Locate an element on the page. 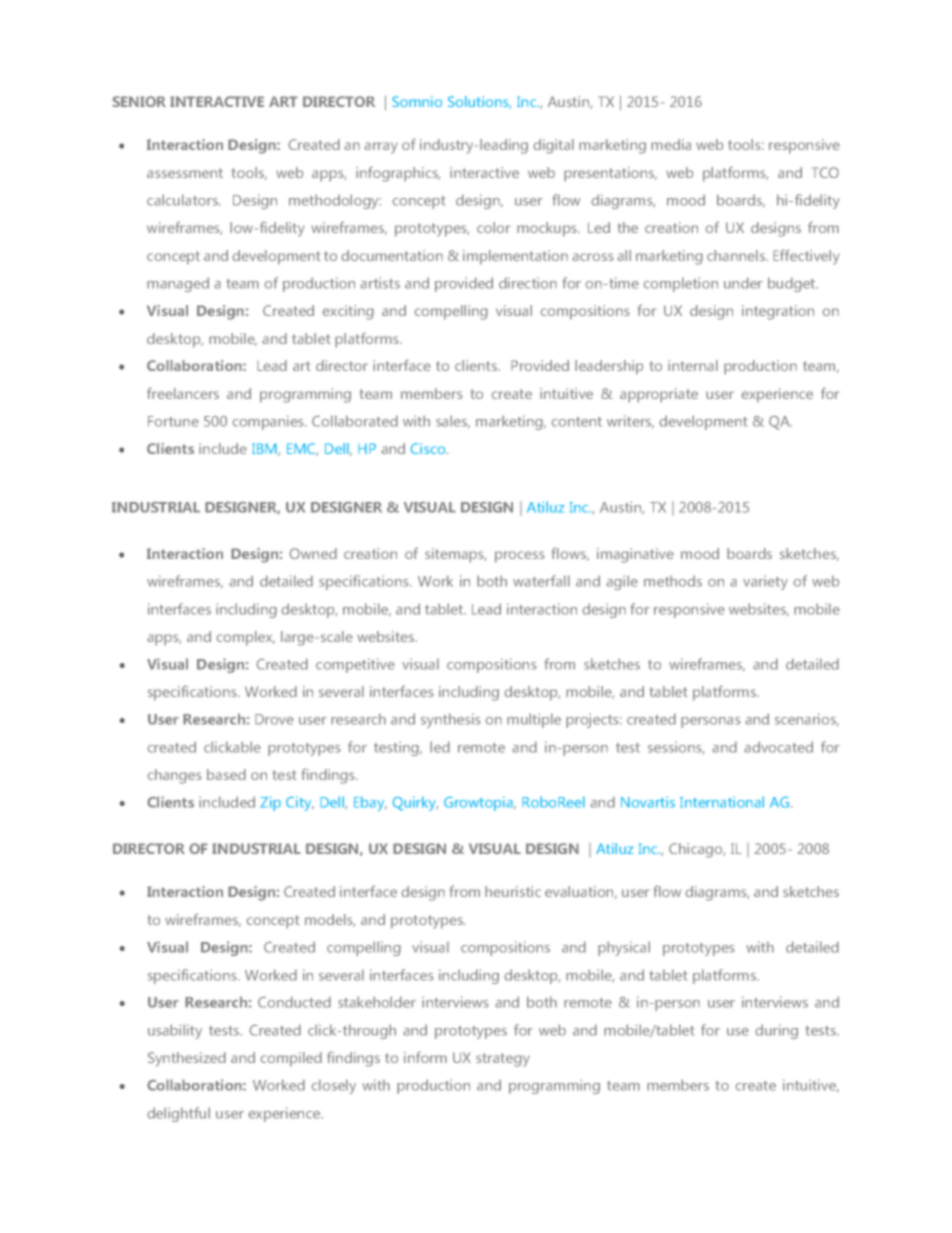  waterfall is located at coordinates (541, 581).
